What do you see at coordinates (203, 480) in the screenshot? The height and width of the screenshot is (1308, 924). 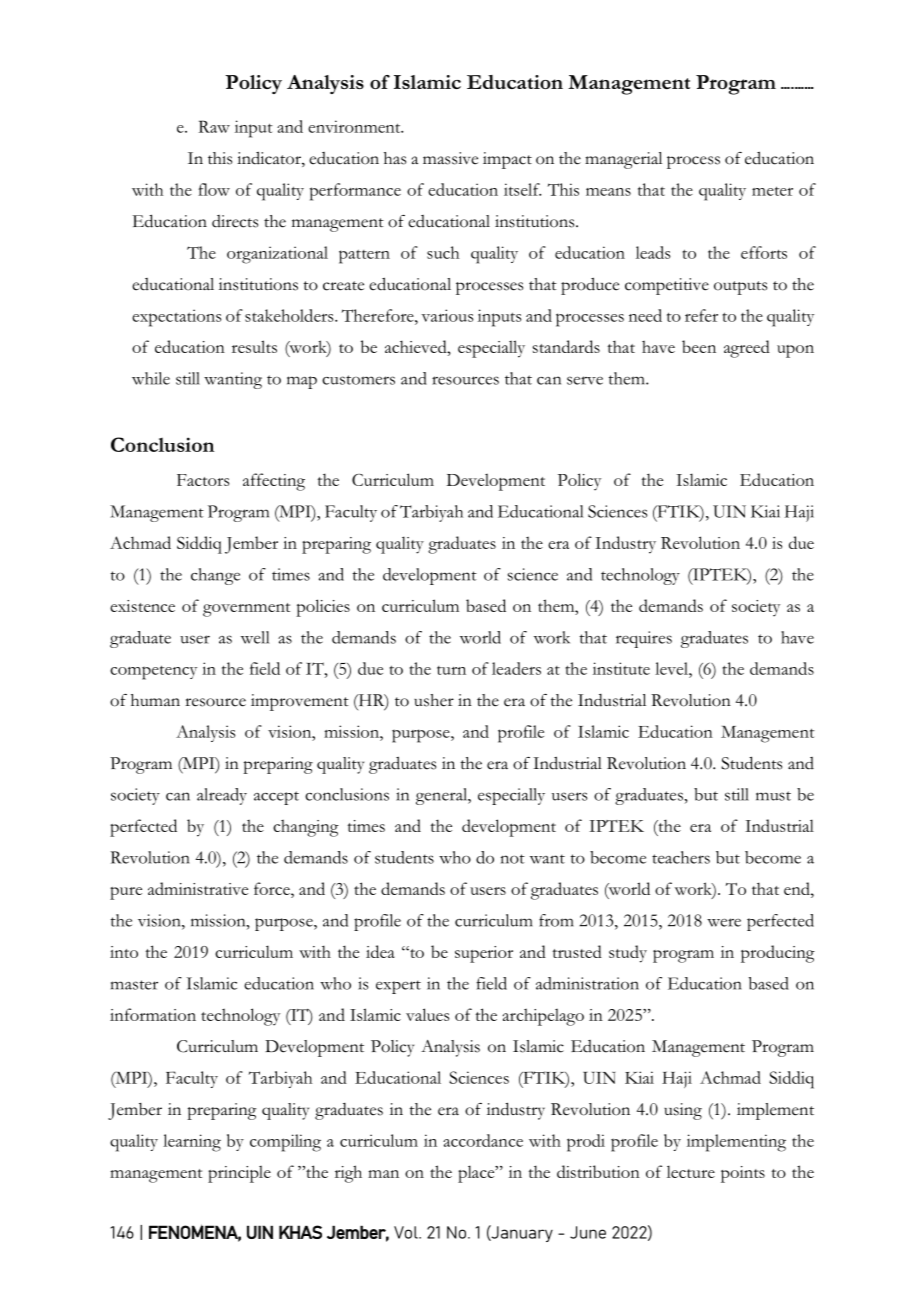 I see `Factors` at bounding box center [203, 480].
